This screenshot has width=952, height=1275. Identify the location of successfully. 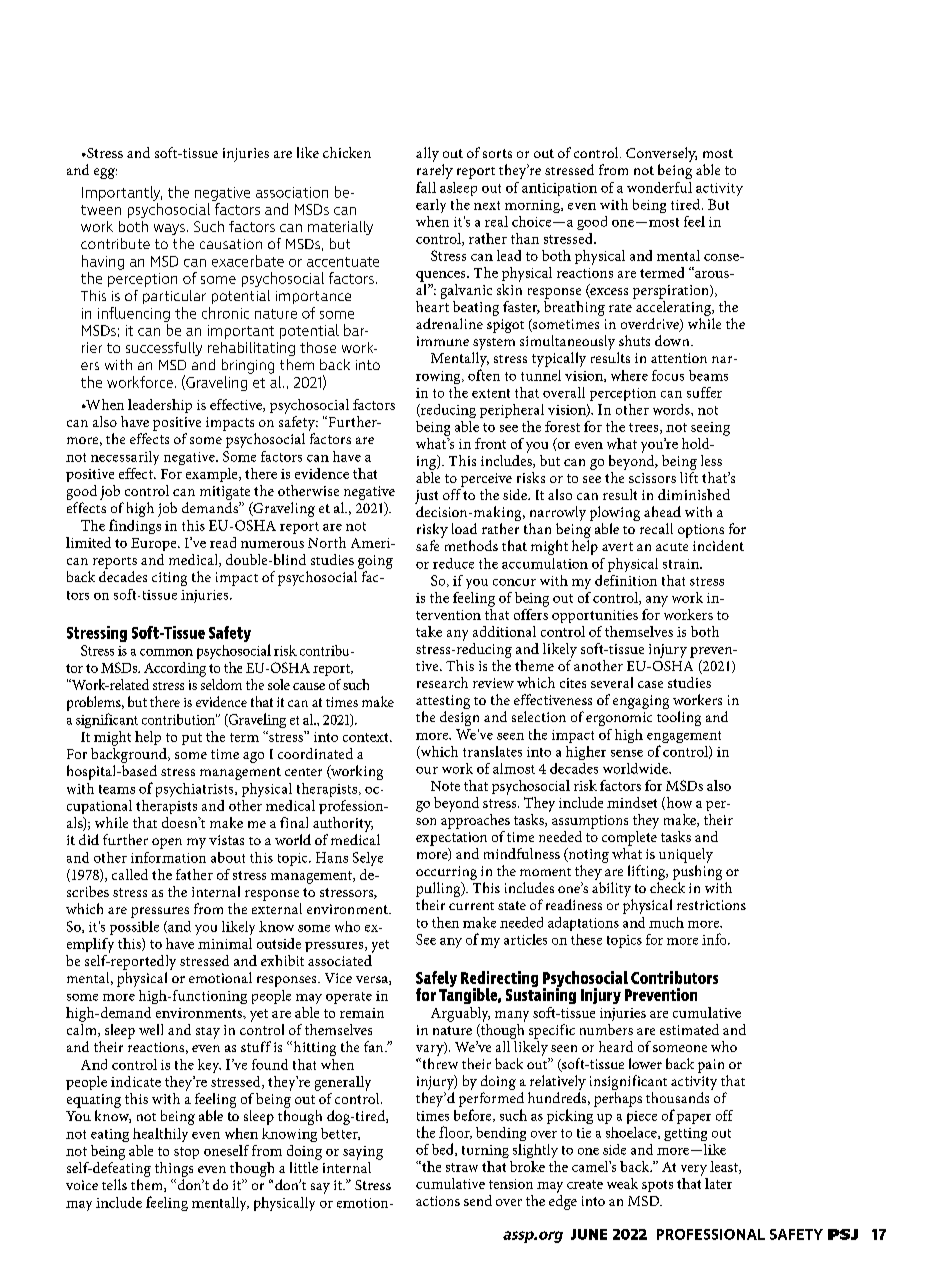
(164, 349).
